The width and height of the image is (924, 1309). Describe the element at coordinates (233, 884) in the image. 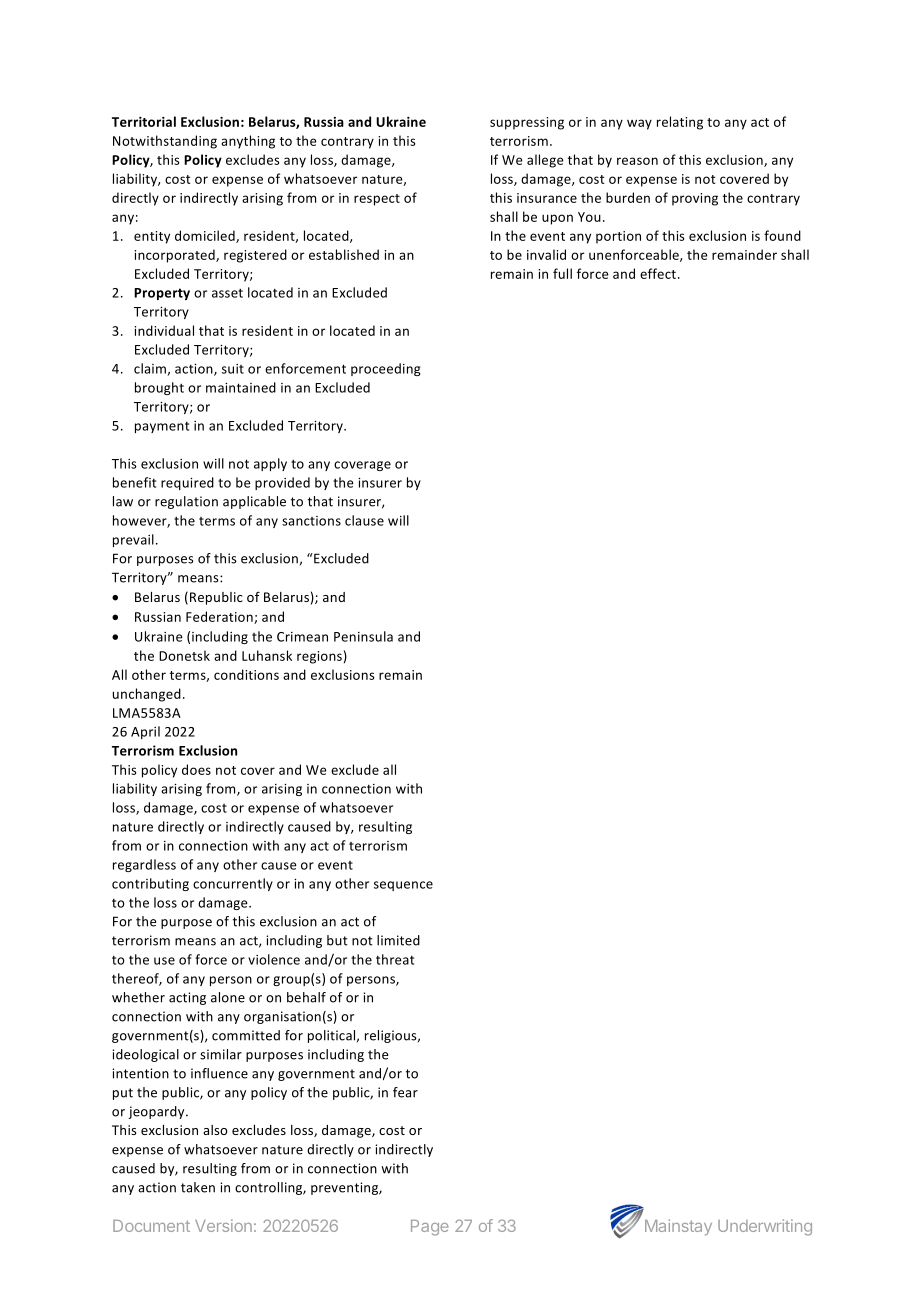

I see `concurrently` at that location.
